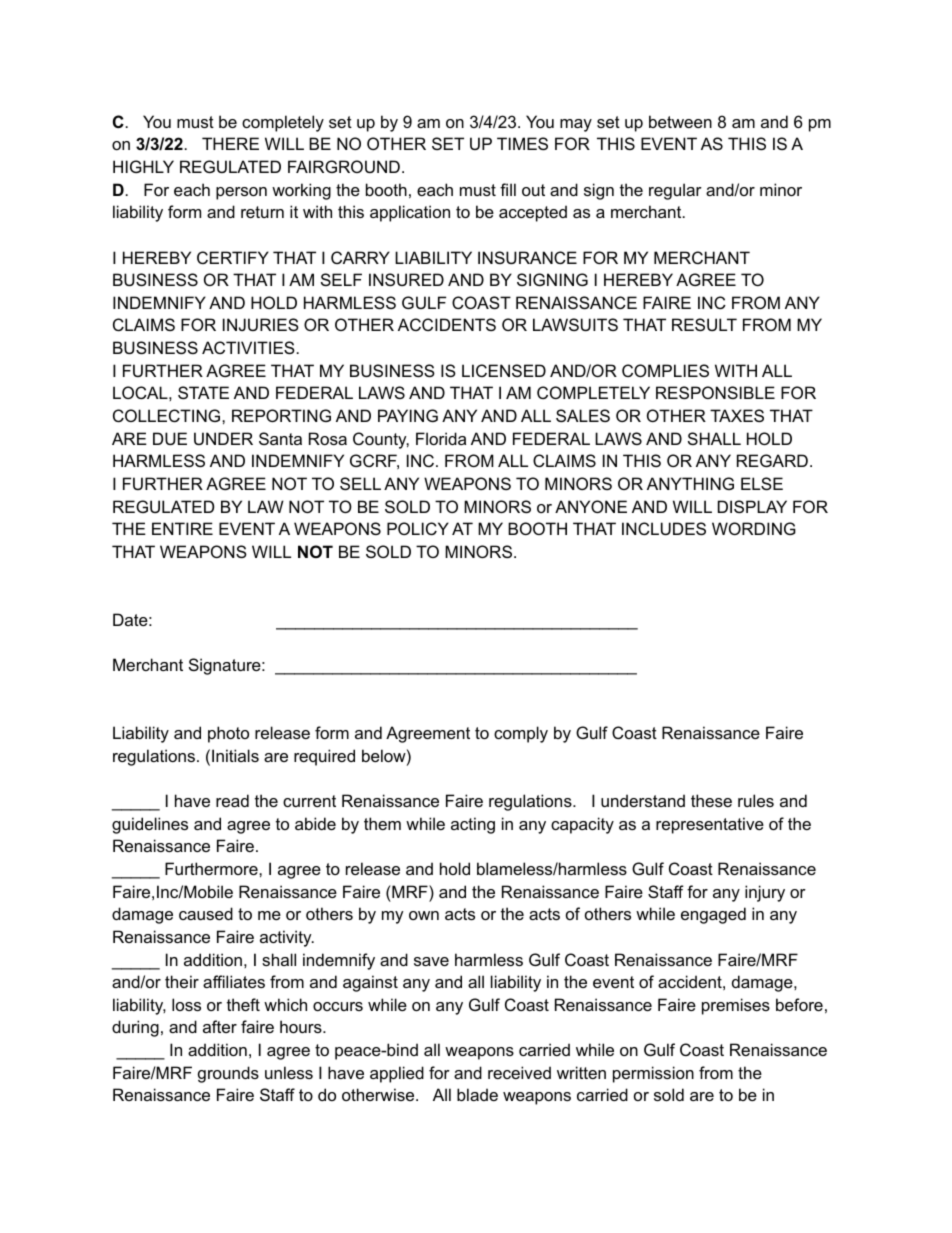 This screenshot has width=952, height=1233. I want to click on read, so click(232, 800).
